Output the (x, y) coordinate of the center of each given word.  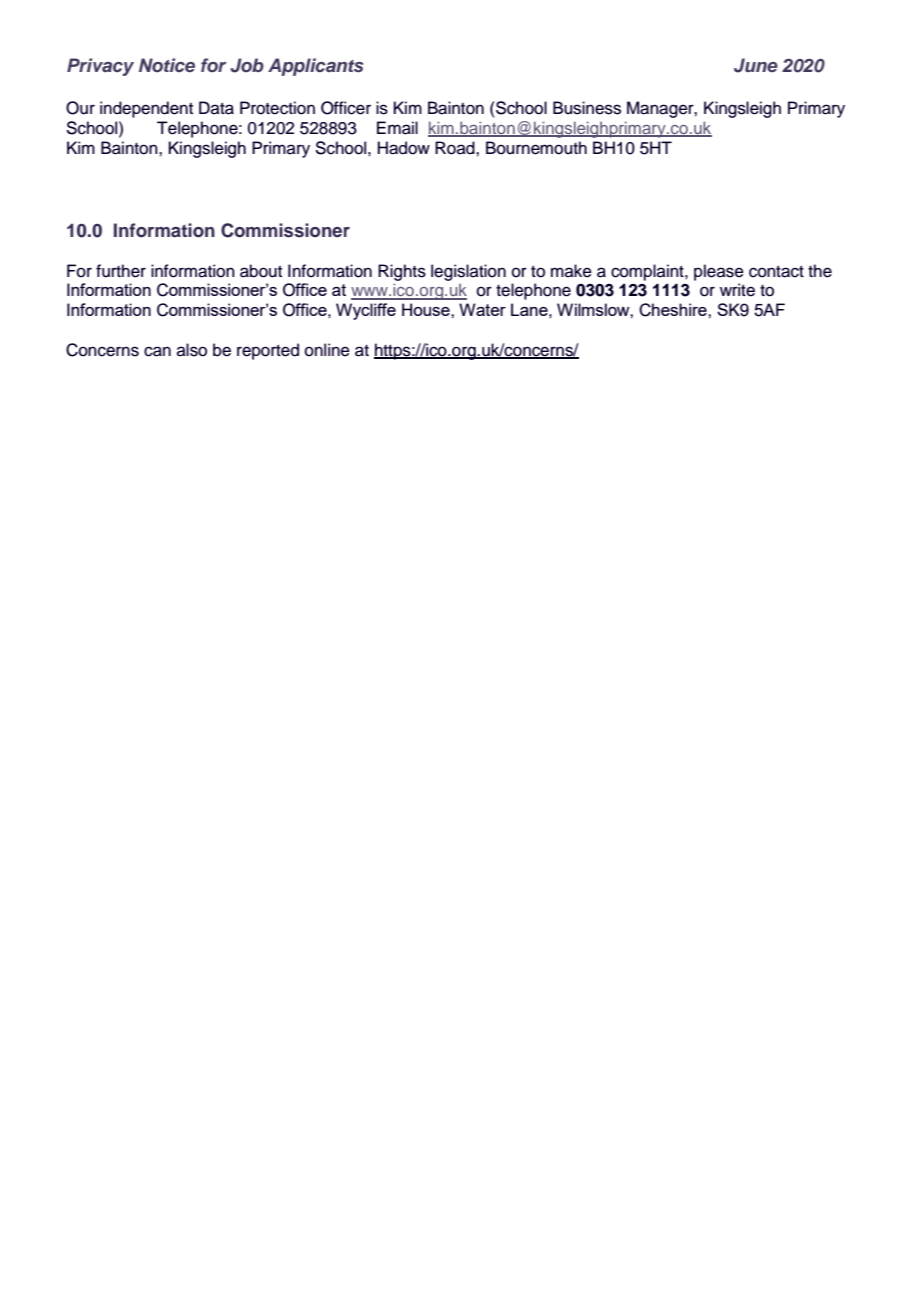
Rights (402, 272)
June (756, 65)
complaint (648, 272)
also (192, 350)
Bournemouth (536, 148)
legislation (468, 272)
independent (146, 109)
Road (456, 148)
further (121, 271)
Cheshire (674, 310)
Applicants (315, 67)
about (261, 271)
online (327, 350)
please (719, 272)
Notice (167, 65)
